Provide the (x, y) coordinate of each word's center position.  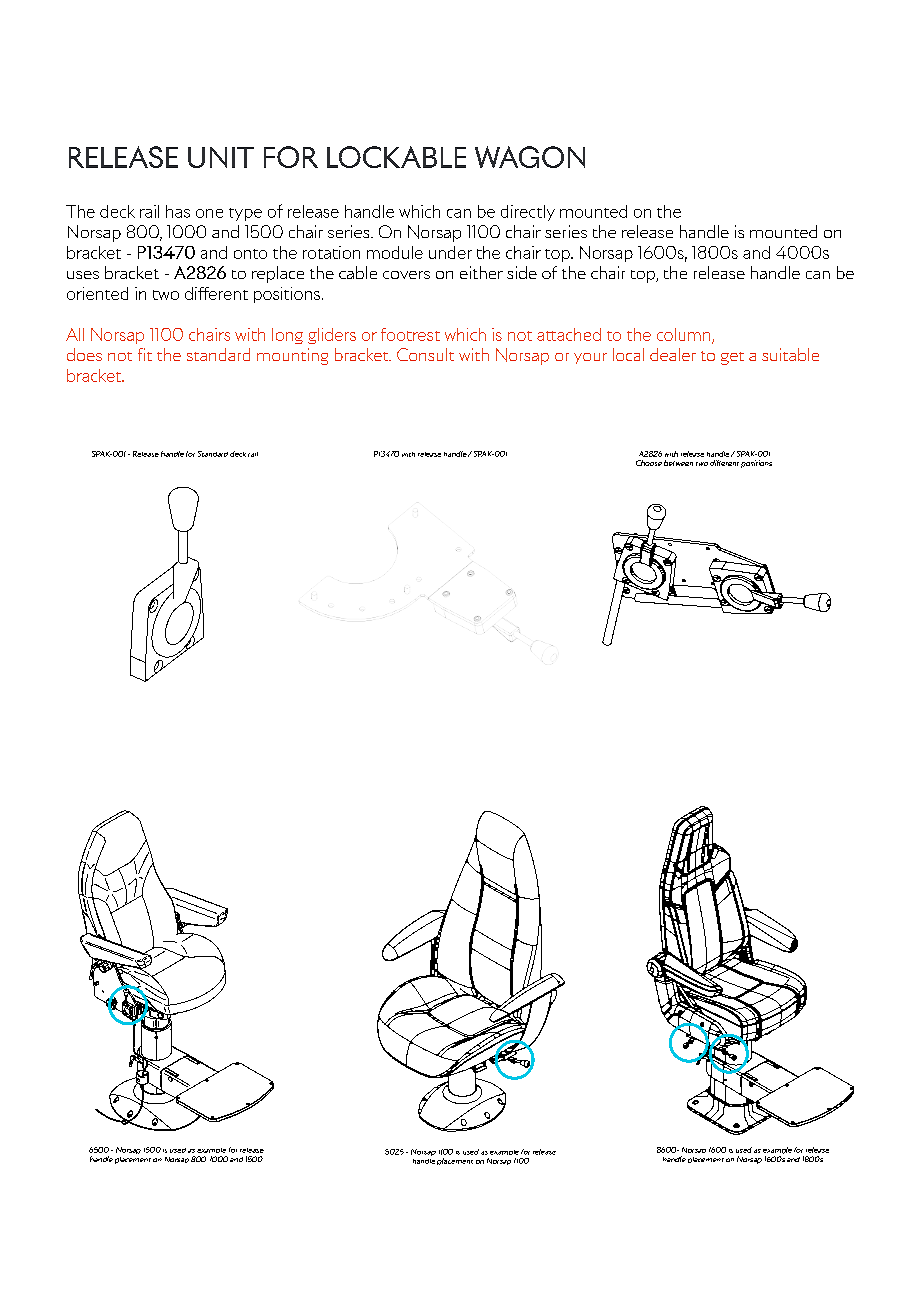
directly (528, 213)
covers (406, 275)
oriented (97, 293)
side (522, 272)
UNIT (221, 157)
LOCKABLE (396, 157)
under (450, 252)
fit (145, 354)
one (209, 213)
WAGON (530, 157)
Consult (425, 354)
